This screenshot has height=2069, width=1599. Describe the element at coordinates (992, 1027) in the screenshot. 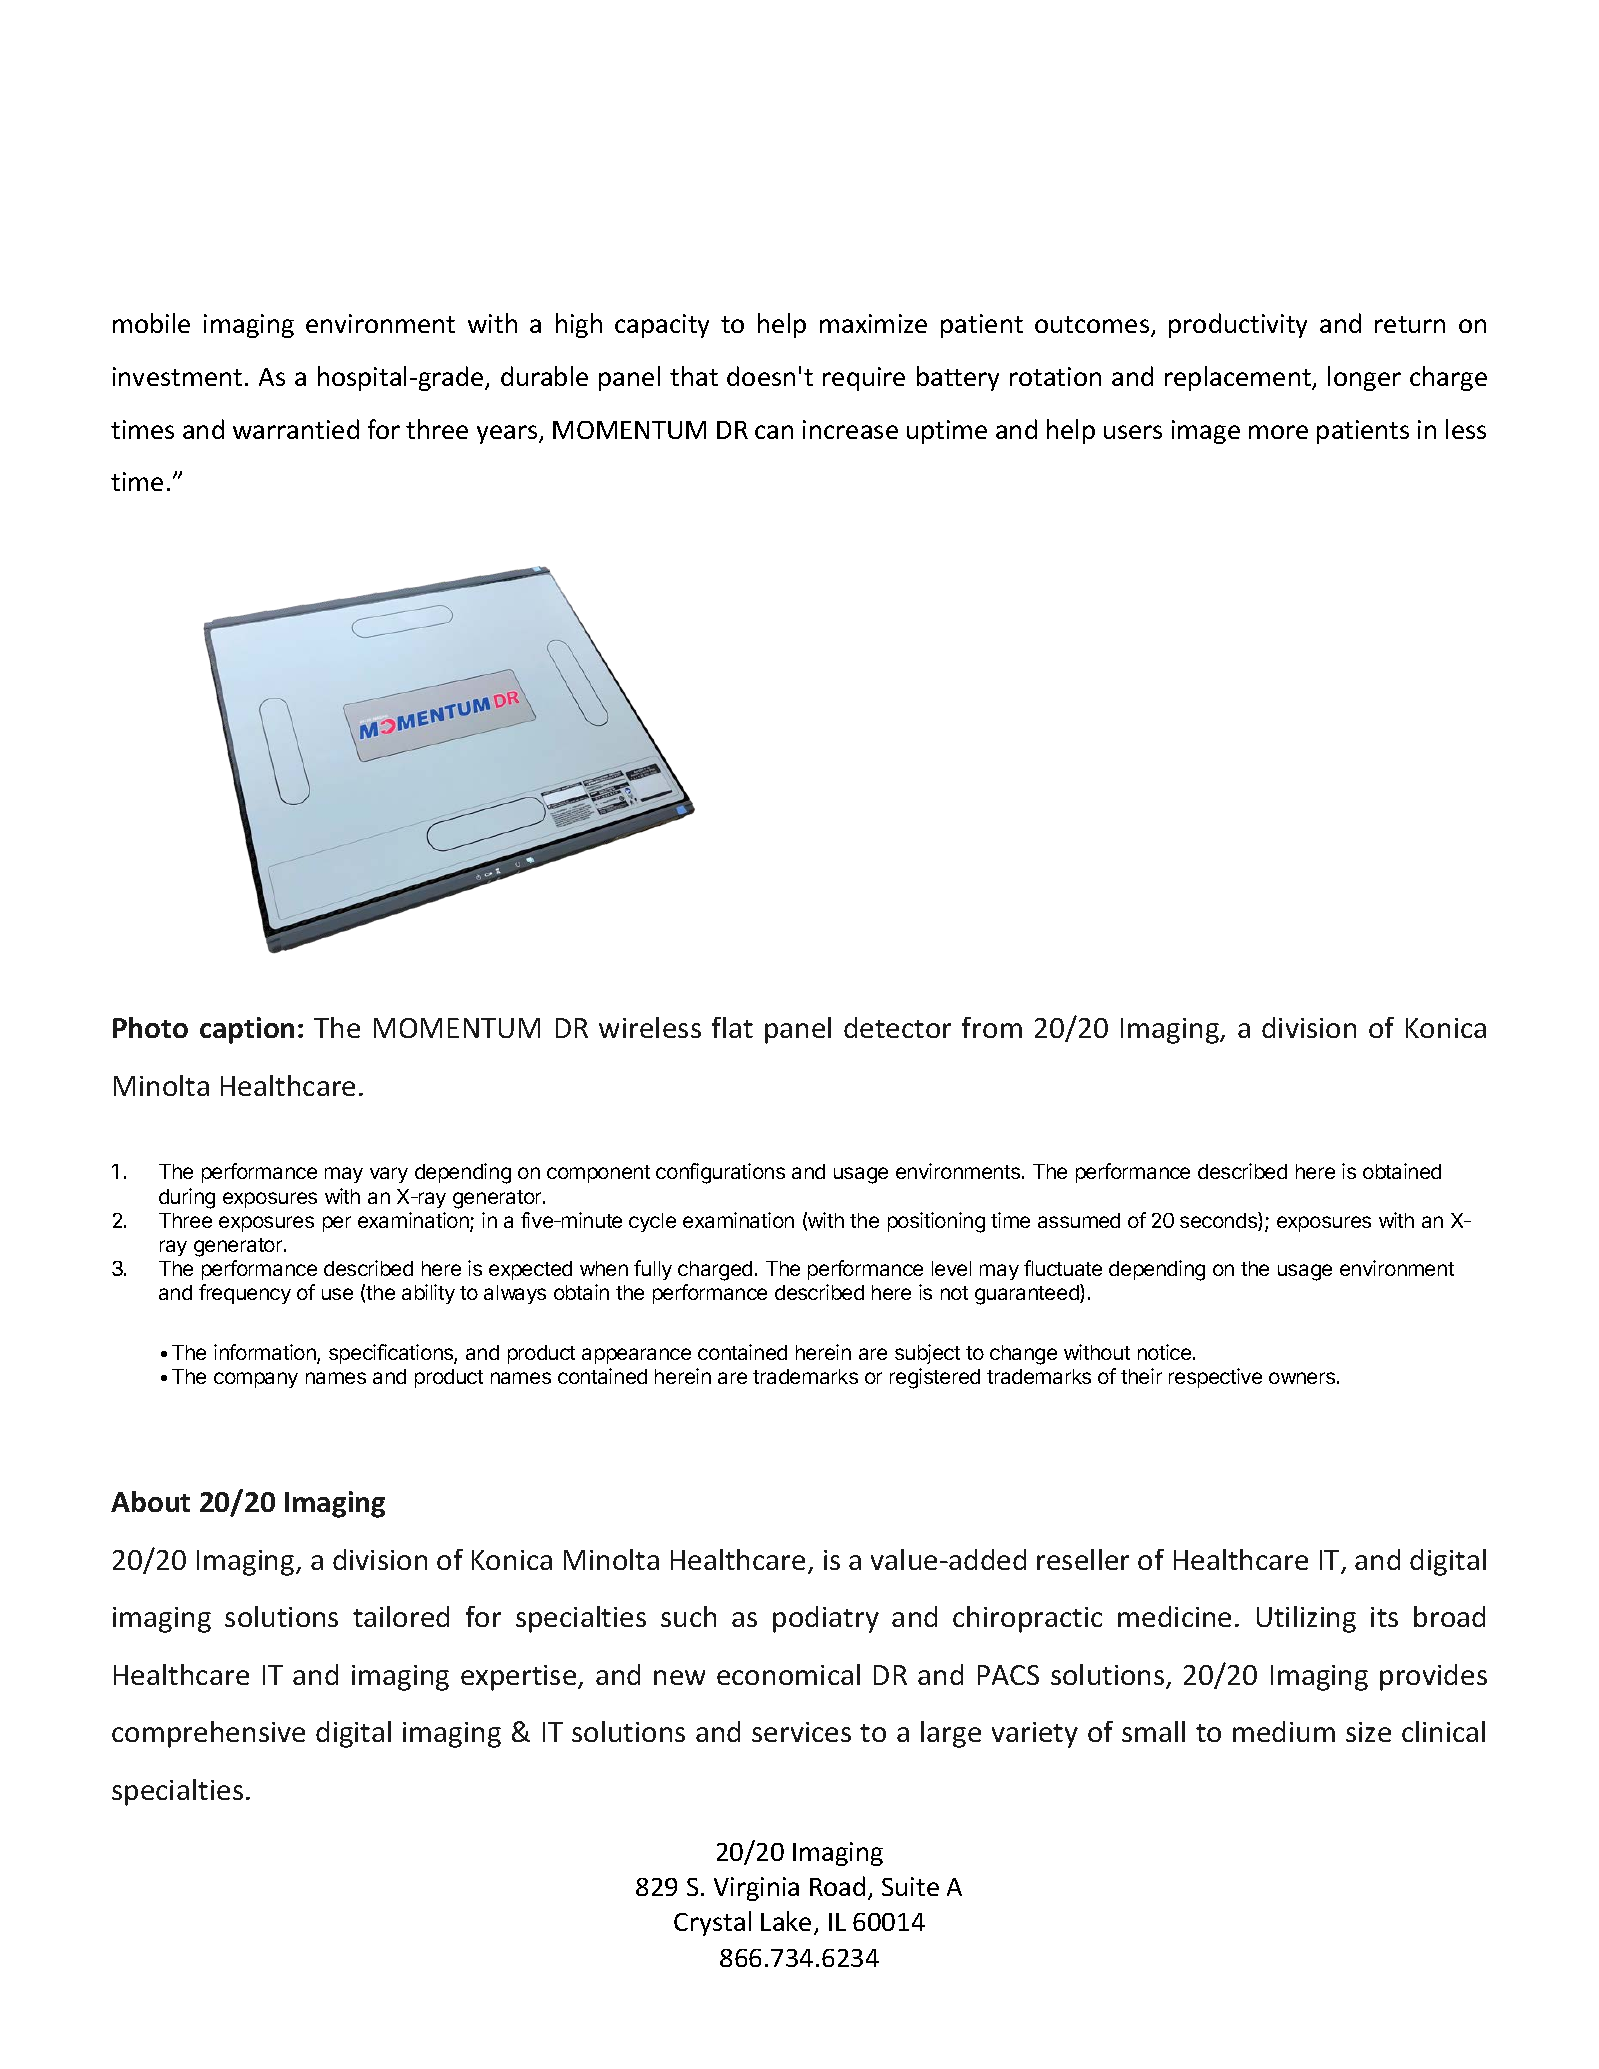

I see `from` at that location.
